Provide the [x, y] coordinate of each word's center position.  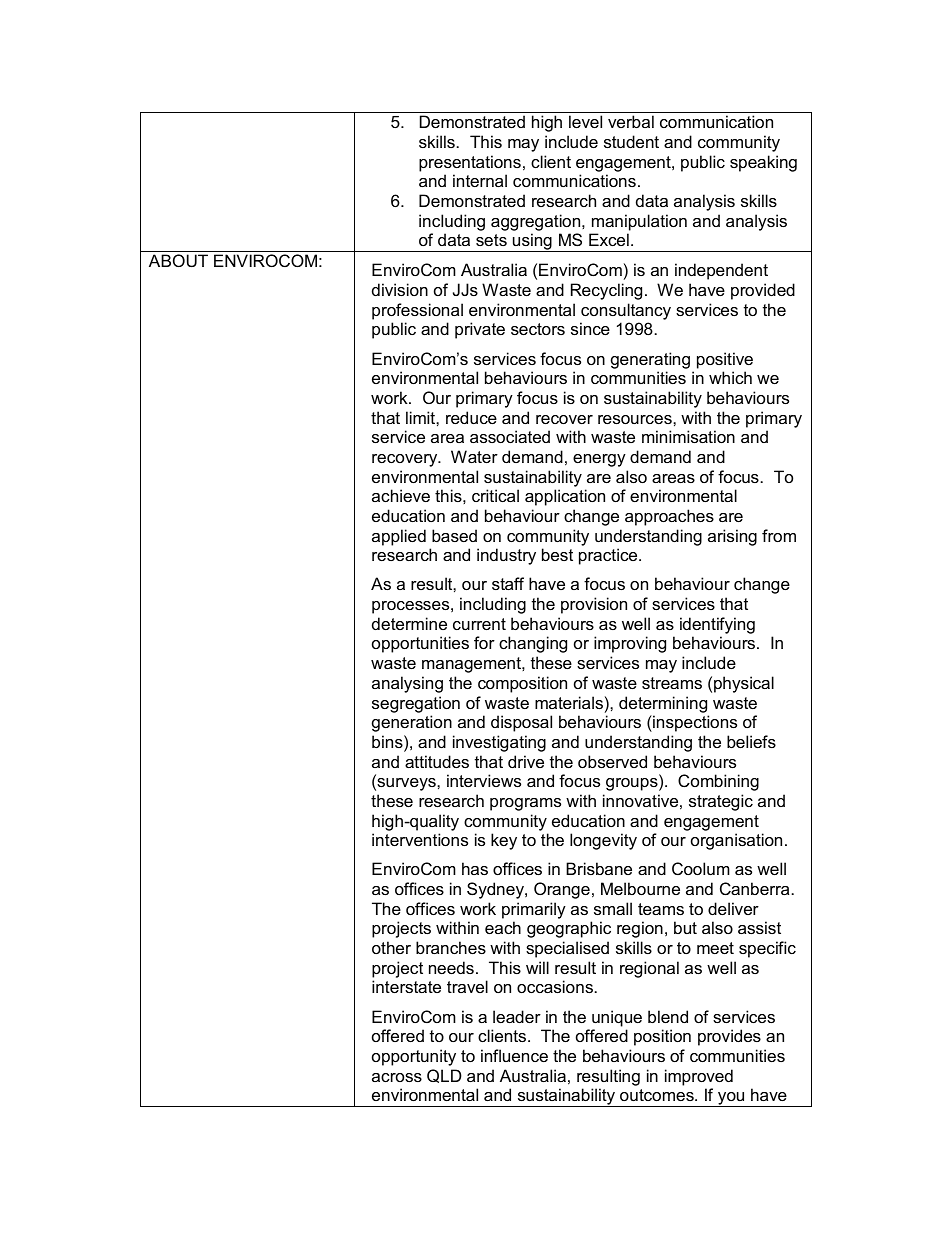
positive [725, 360]
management [472, 665]
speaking [763, 163]
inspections [694, 723]
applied [399, 537]
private [480, 330]
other [391, 947]
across [397, 1077]
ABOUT [178, 260]
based [454, 535]
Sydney [496, 890]
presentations [470, 163]
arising [732, 537]
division [400, 289]
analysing [407, 684]
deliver [733, 908]
